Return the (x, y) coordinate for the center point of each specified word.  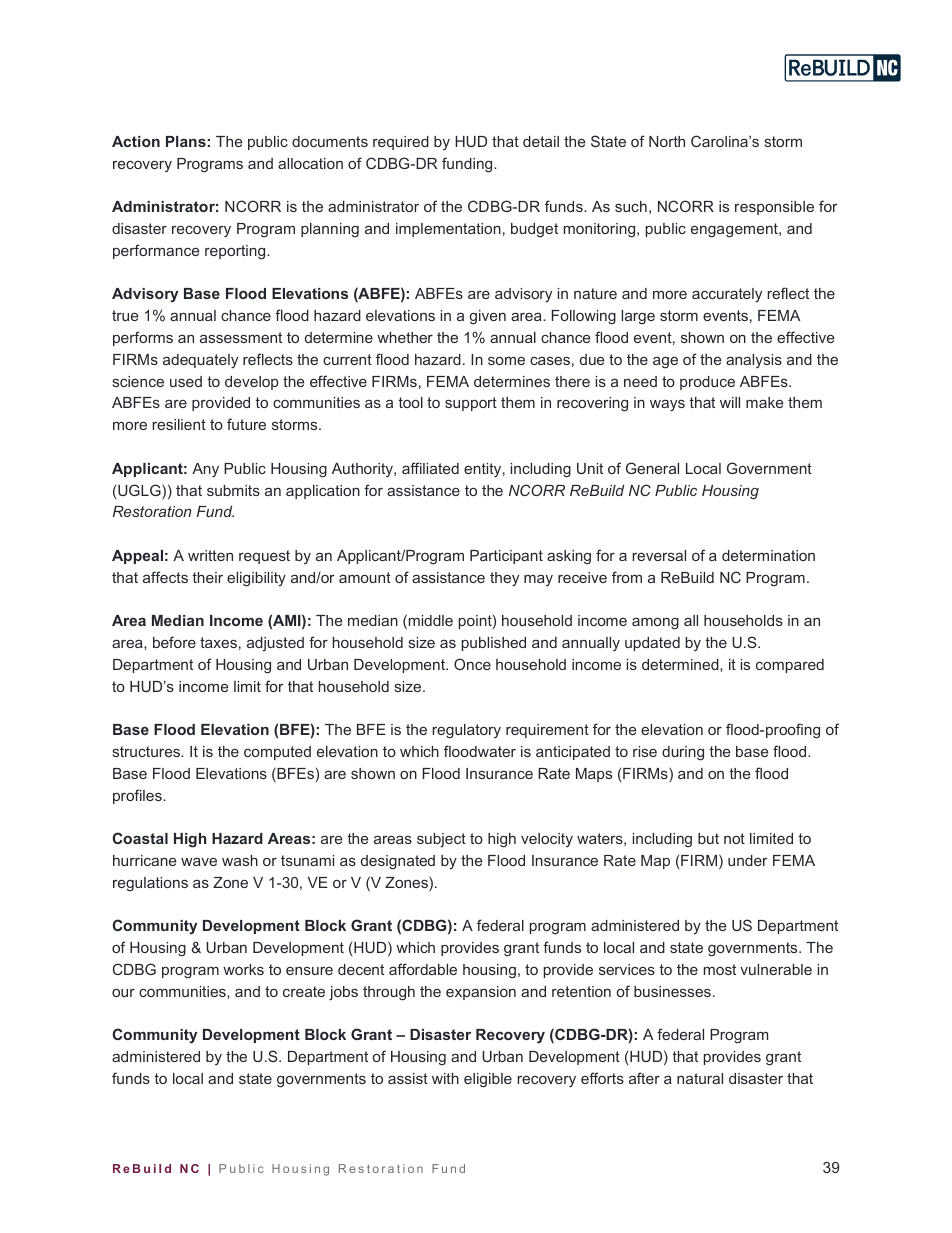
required (401, 143)
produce (707, 383)
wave (199, 862)
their (207, 577)
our (123, 993)
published (494, 644)
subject (441, 840)
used (186, 381)
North (667, 141)
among (655, 624)
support (471, 404)
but (708, 838)
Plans (186, 141)
